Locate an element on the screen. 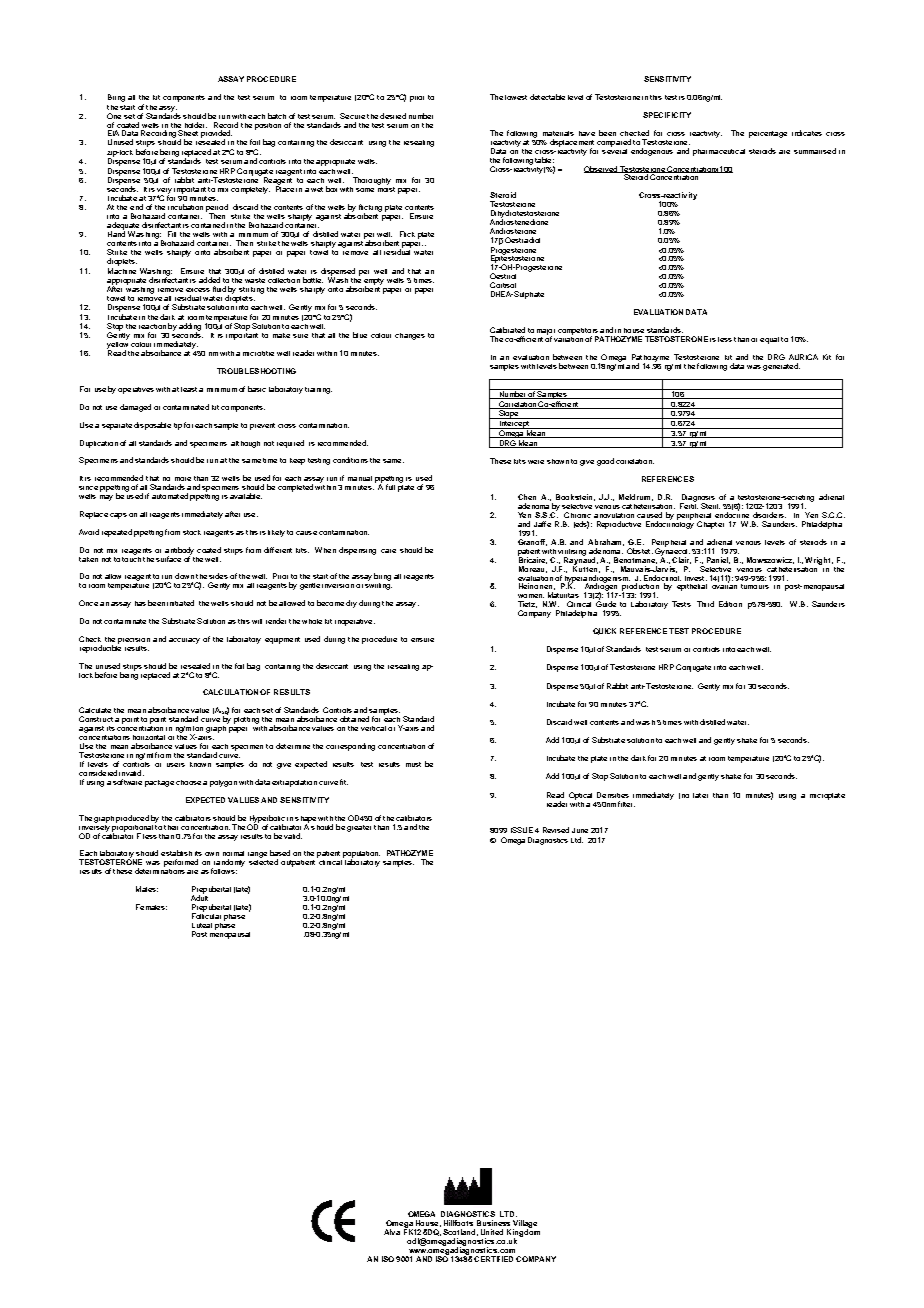  EIA is located at coordinates (113, 133).
